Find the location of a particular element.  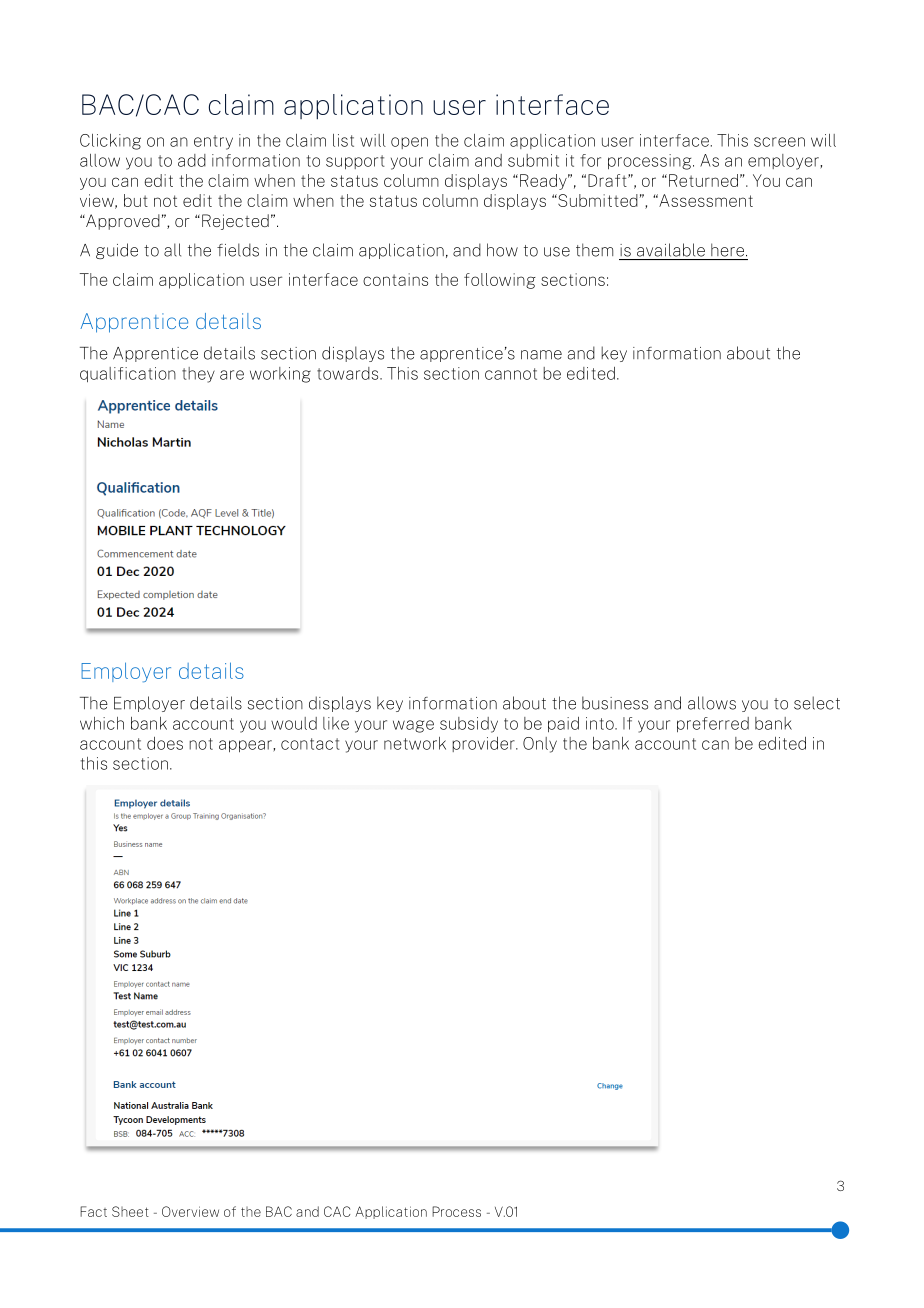

Fact is located at coordinates (93, 1211).
